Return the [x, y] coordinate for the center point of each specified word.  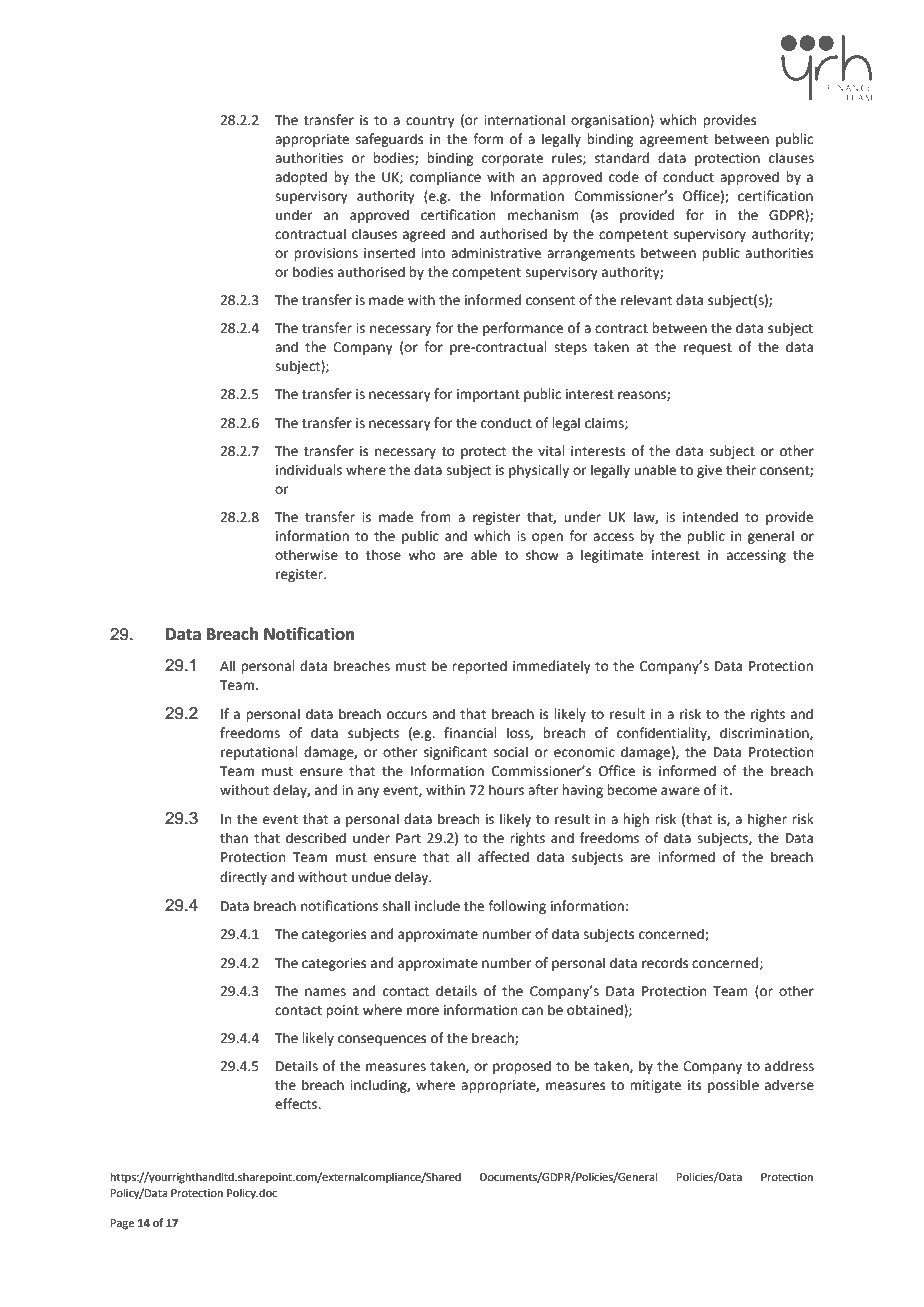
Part [408, 838]
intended [710, 517]
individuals [309, 470]
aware [680, 791]
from [435, 517]
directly [243, 878]
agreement [674, 141]
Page [122, 1224]
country [430, 122]
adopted [301, 178]
